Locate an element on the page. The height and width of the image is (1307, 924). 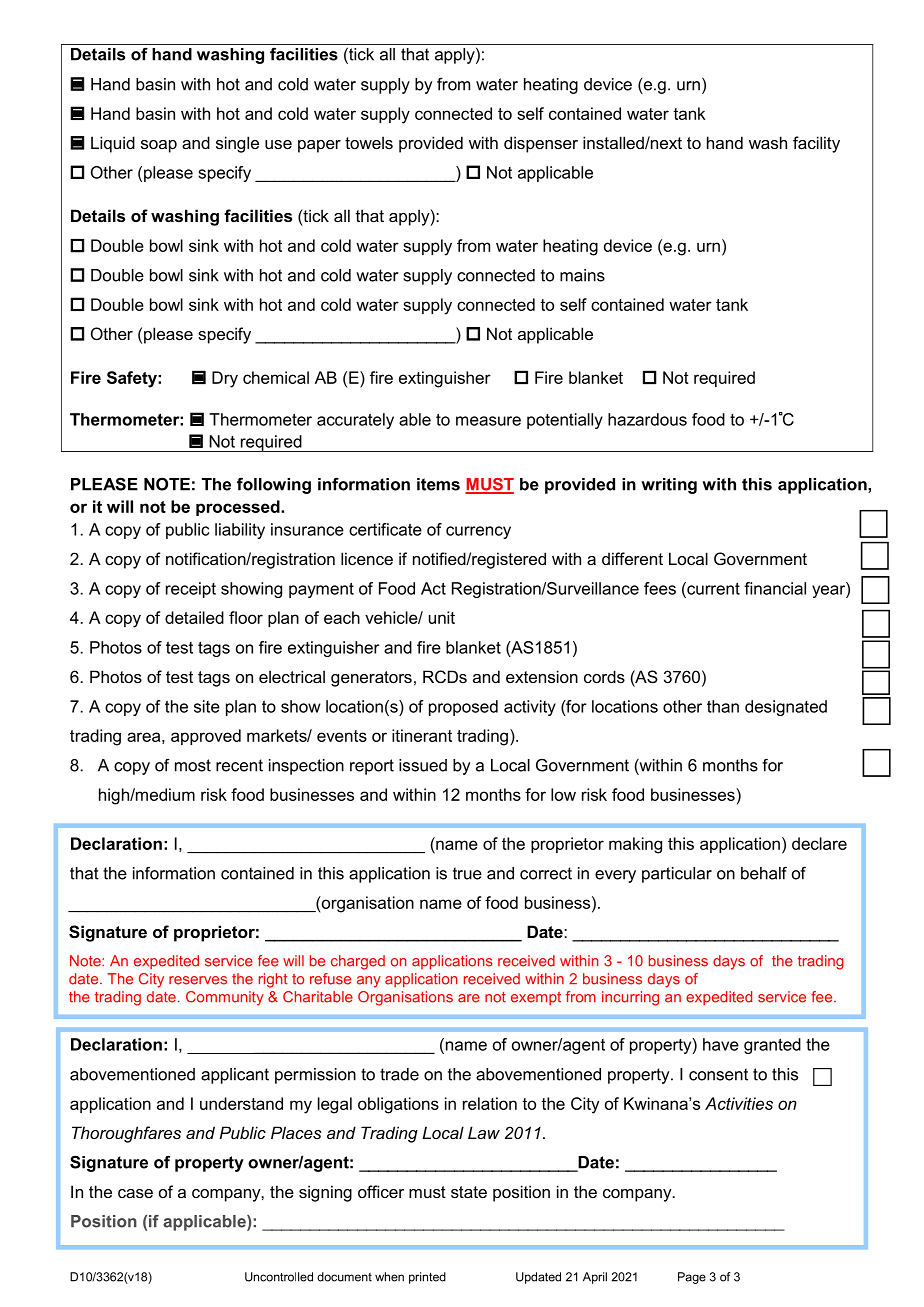
site is located at coordinates (207, 706).
